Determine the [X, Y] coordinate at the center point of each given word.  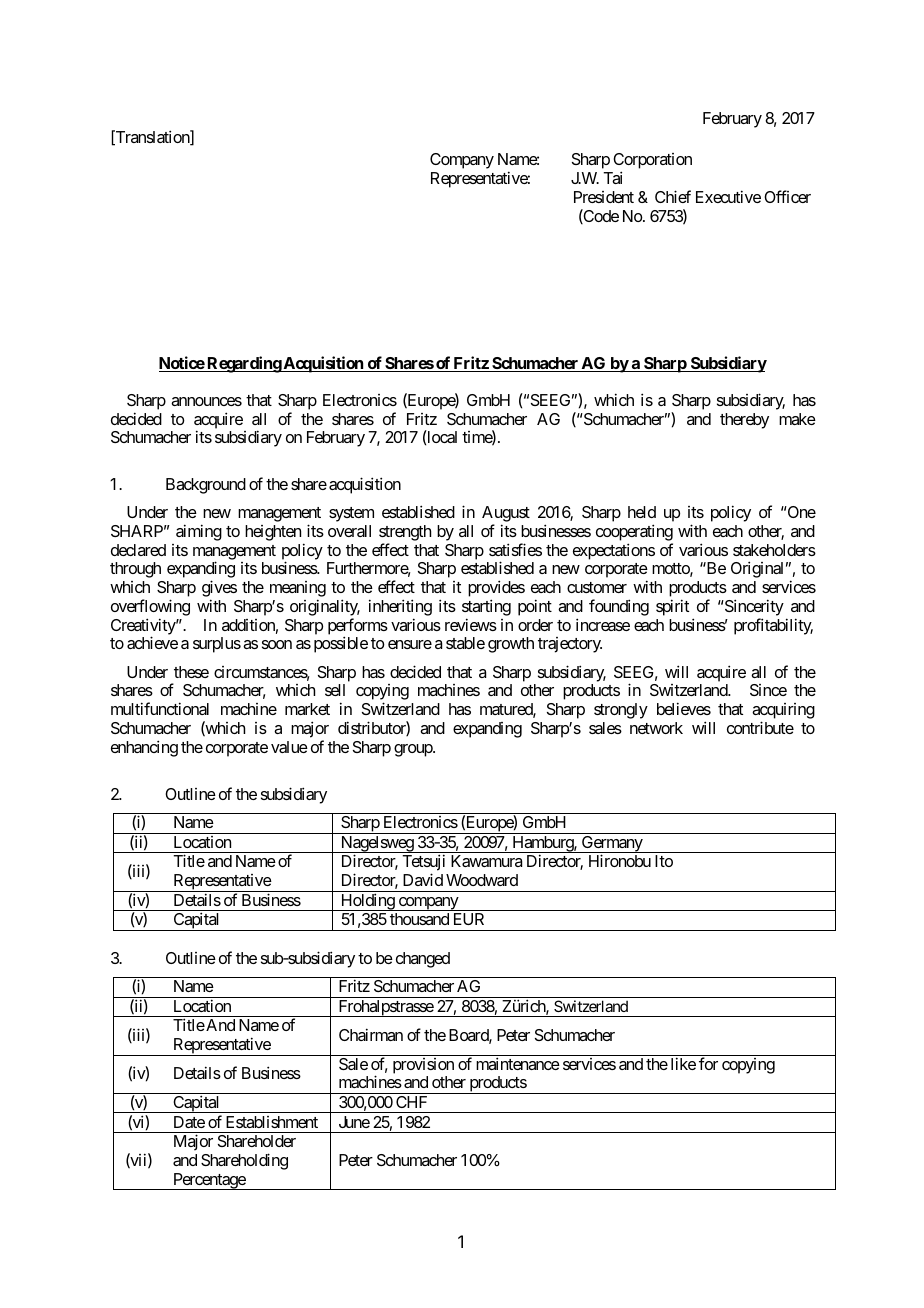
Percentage [209, 1181]
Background [206, 486]
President [604, 197]
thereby [744, 421]
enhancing [144, 748]
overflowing [150, 607]
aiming [199, 532]
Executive [728, 196]
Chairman [371, 1034]
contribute [760, 727]
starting [486, 607]
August [506, 515]
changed [423, 960]
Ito [664, 861]
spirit [672, 607]
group [414, 750]
